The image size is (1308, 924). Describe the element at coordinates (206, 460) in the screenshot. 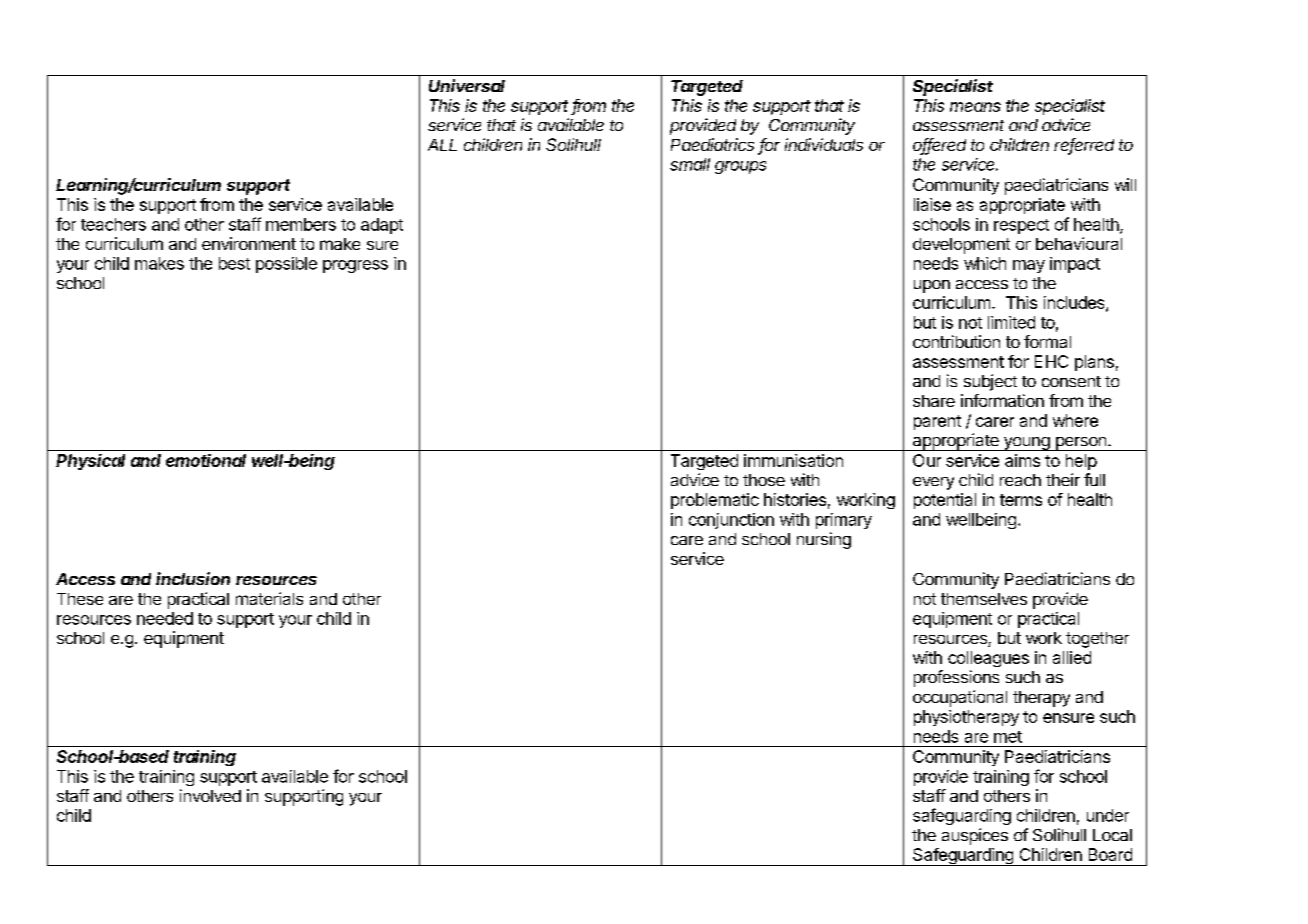

I see `emotional` at that location.
